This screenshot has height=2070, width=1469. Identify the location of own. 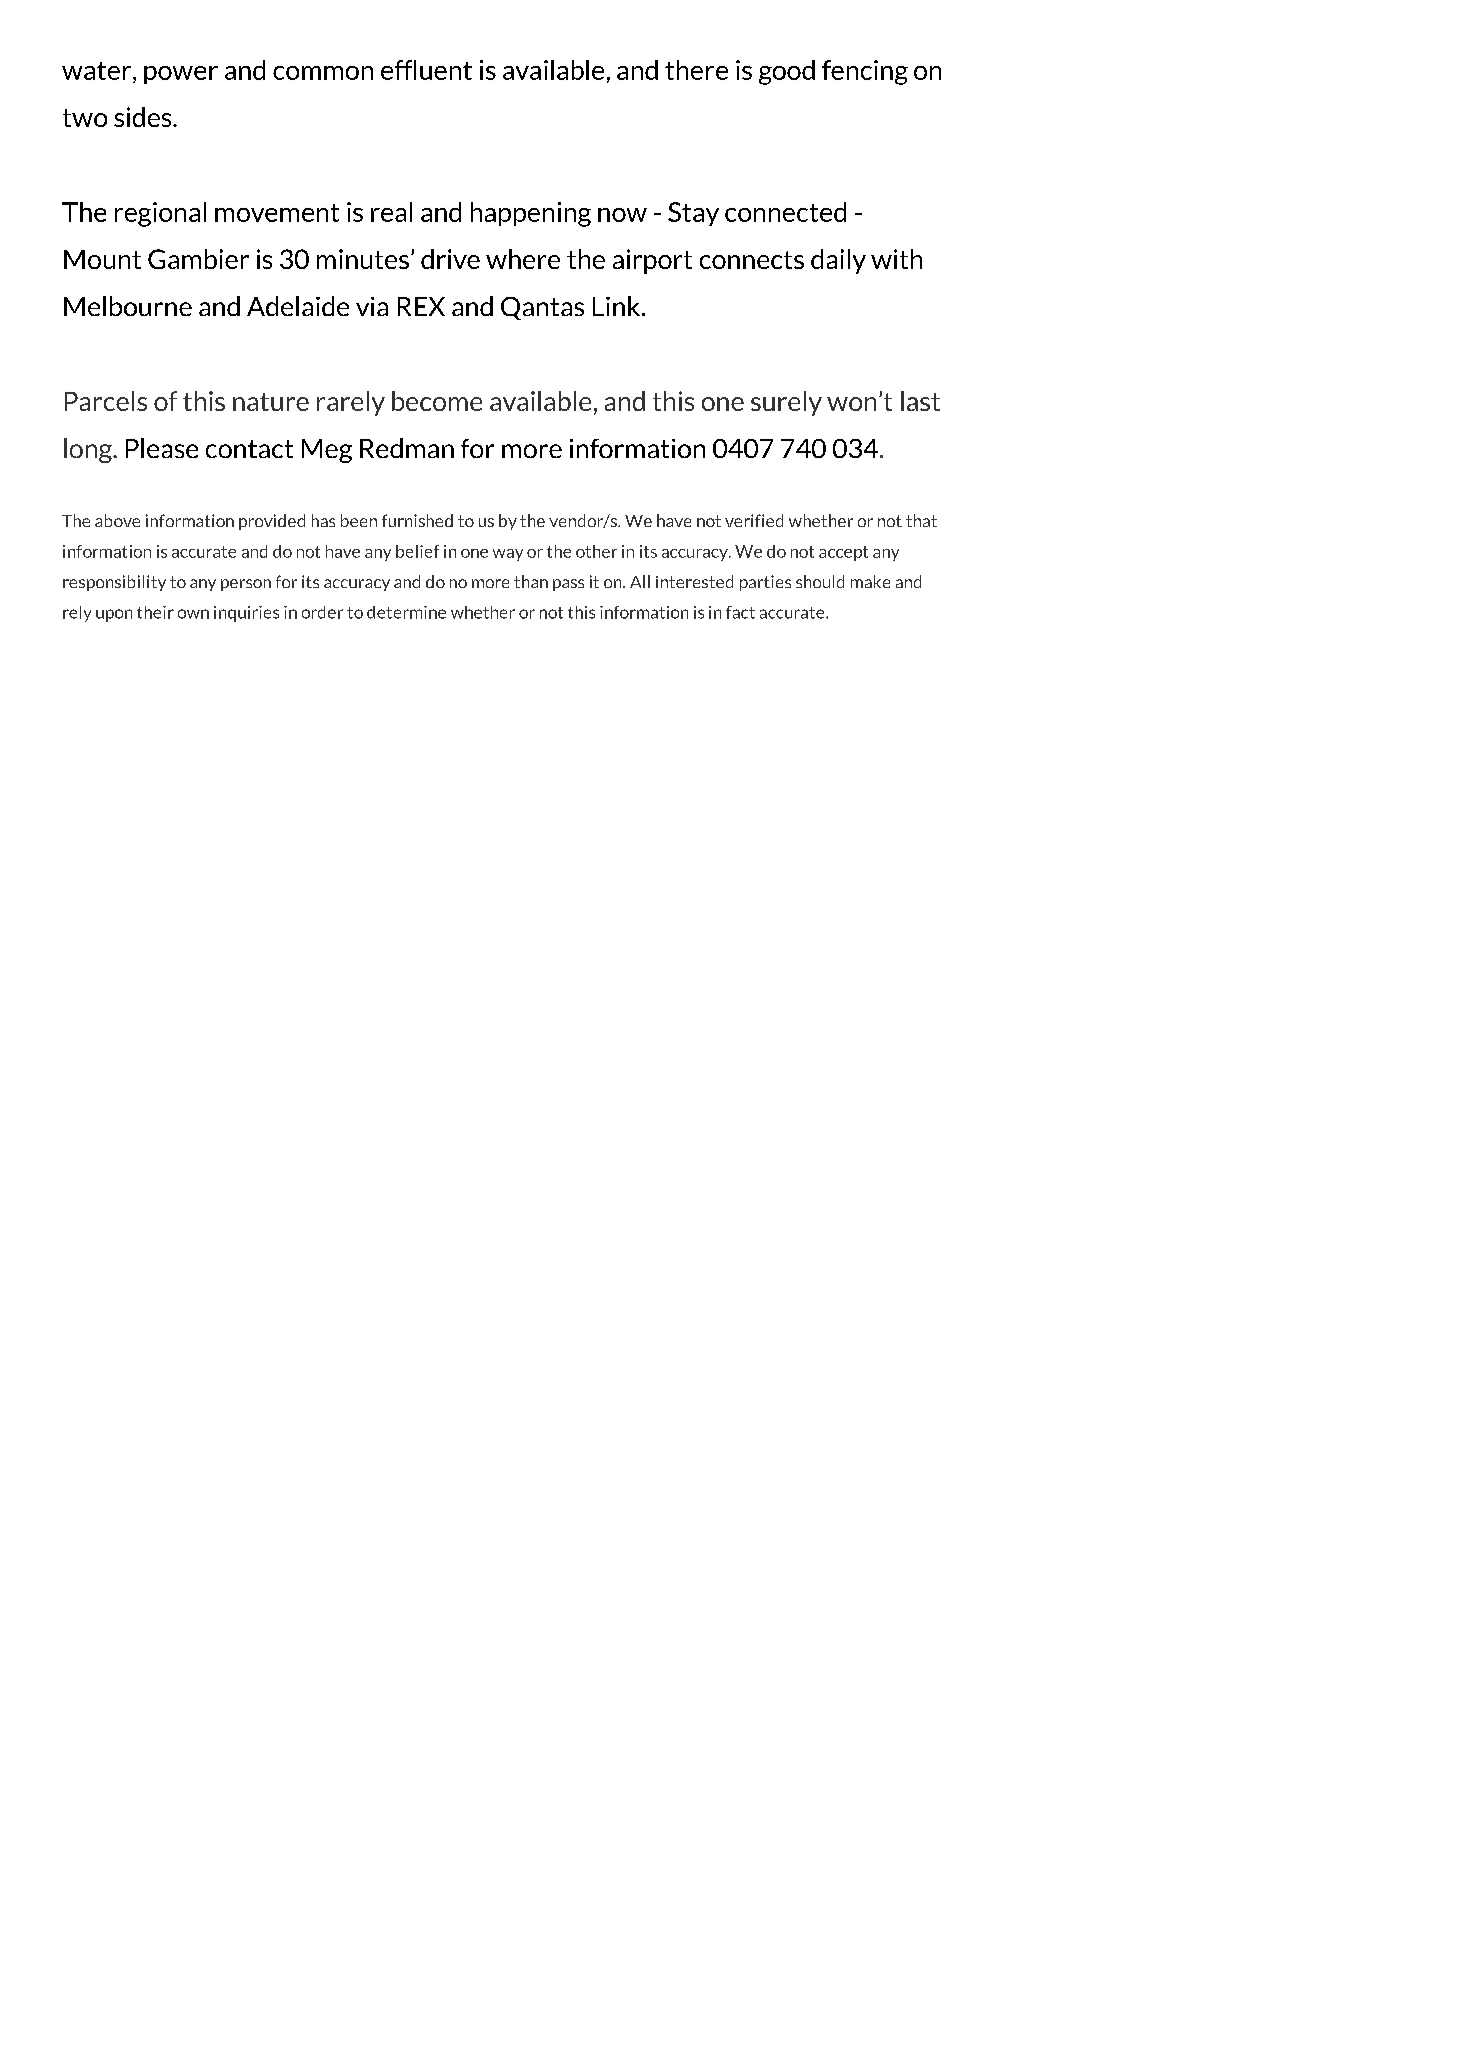
(193, 614).
